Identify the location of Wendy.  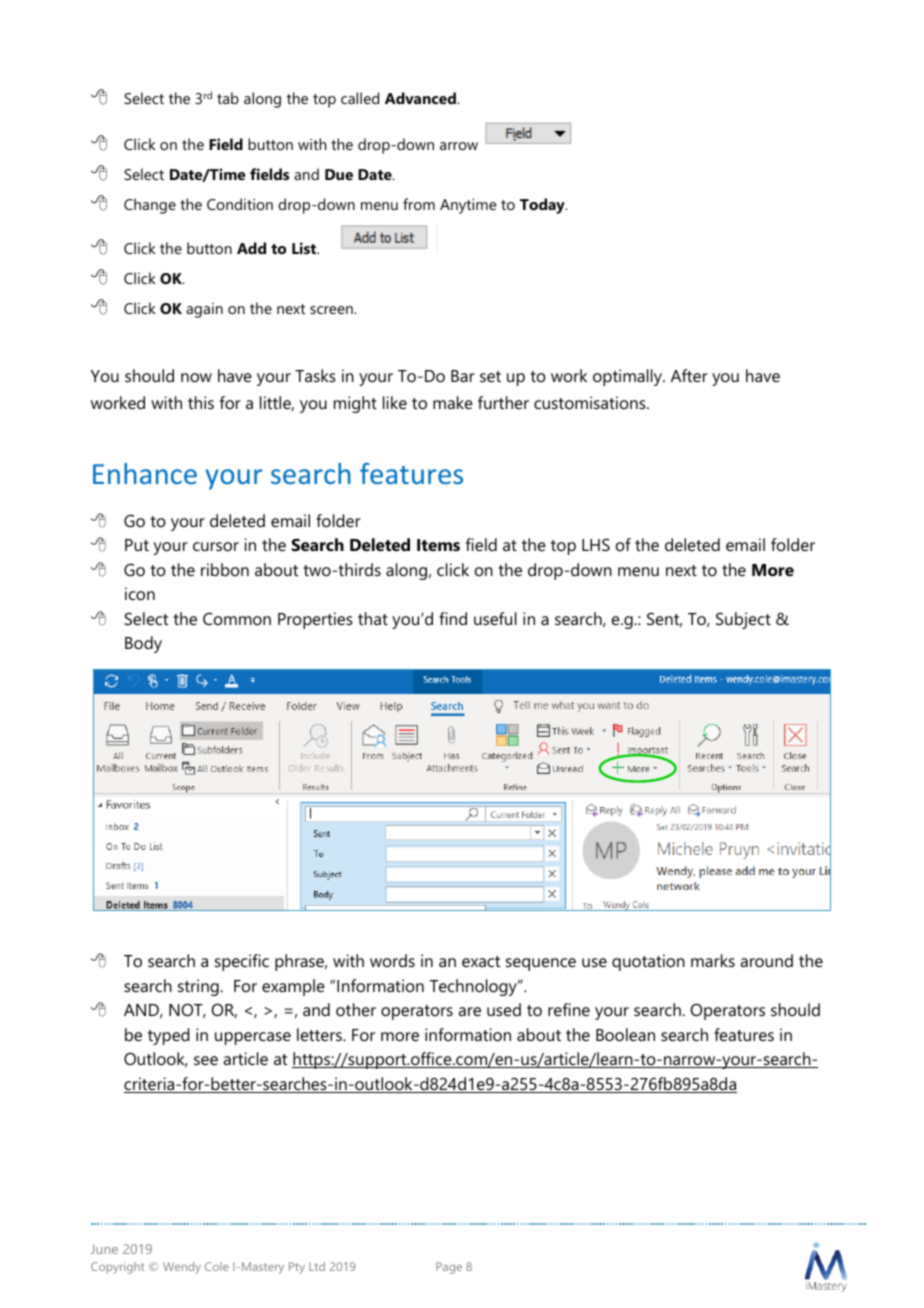
(182, 1268).
